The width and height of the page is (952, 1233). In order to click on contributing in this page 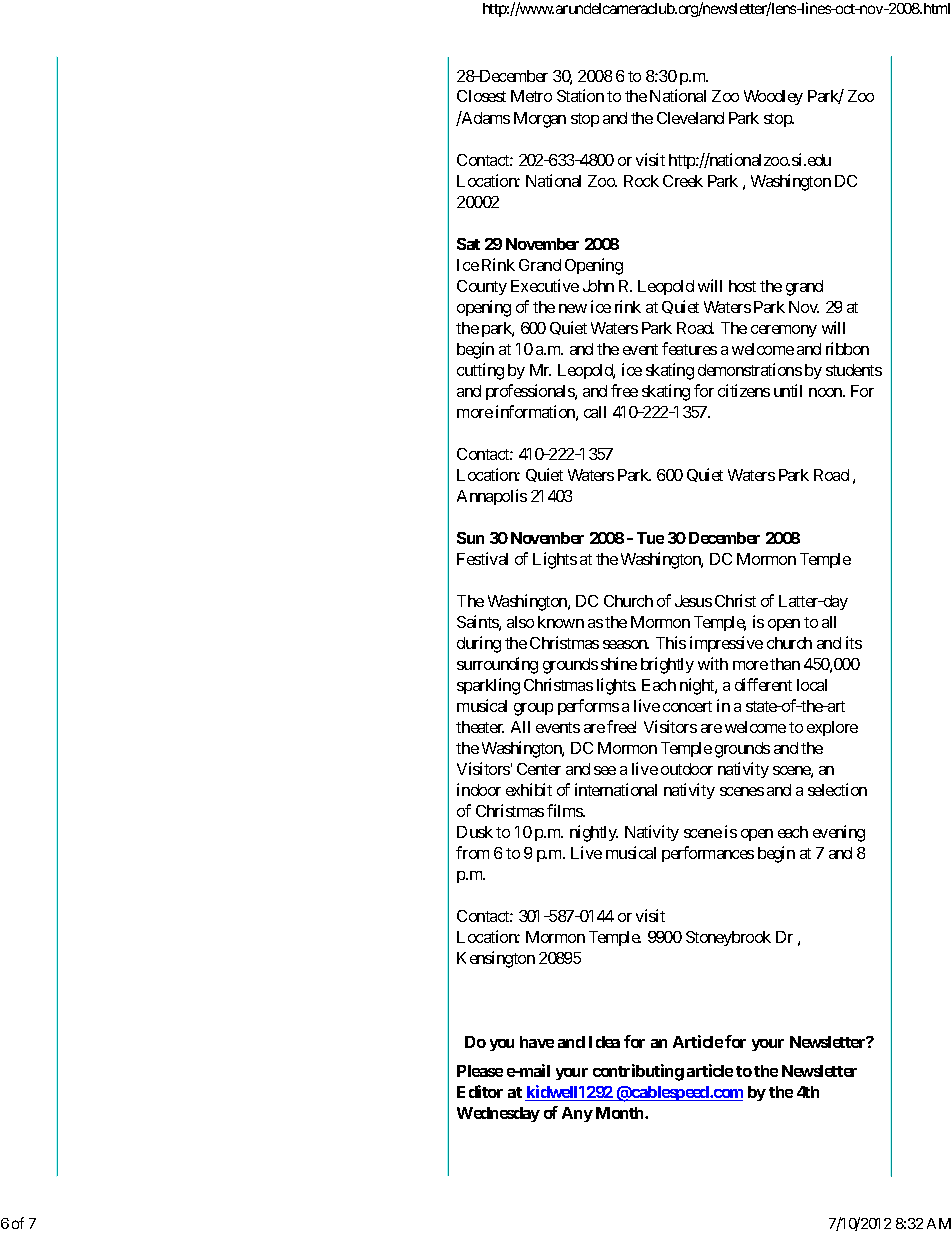, I will do `click(638, 1072)`.
